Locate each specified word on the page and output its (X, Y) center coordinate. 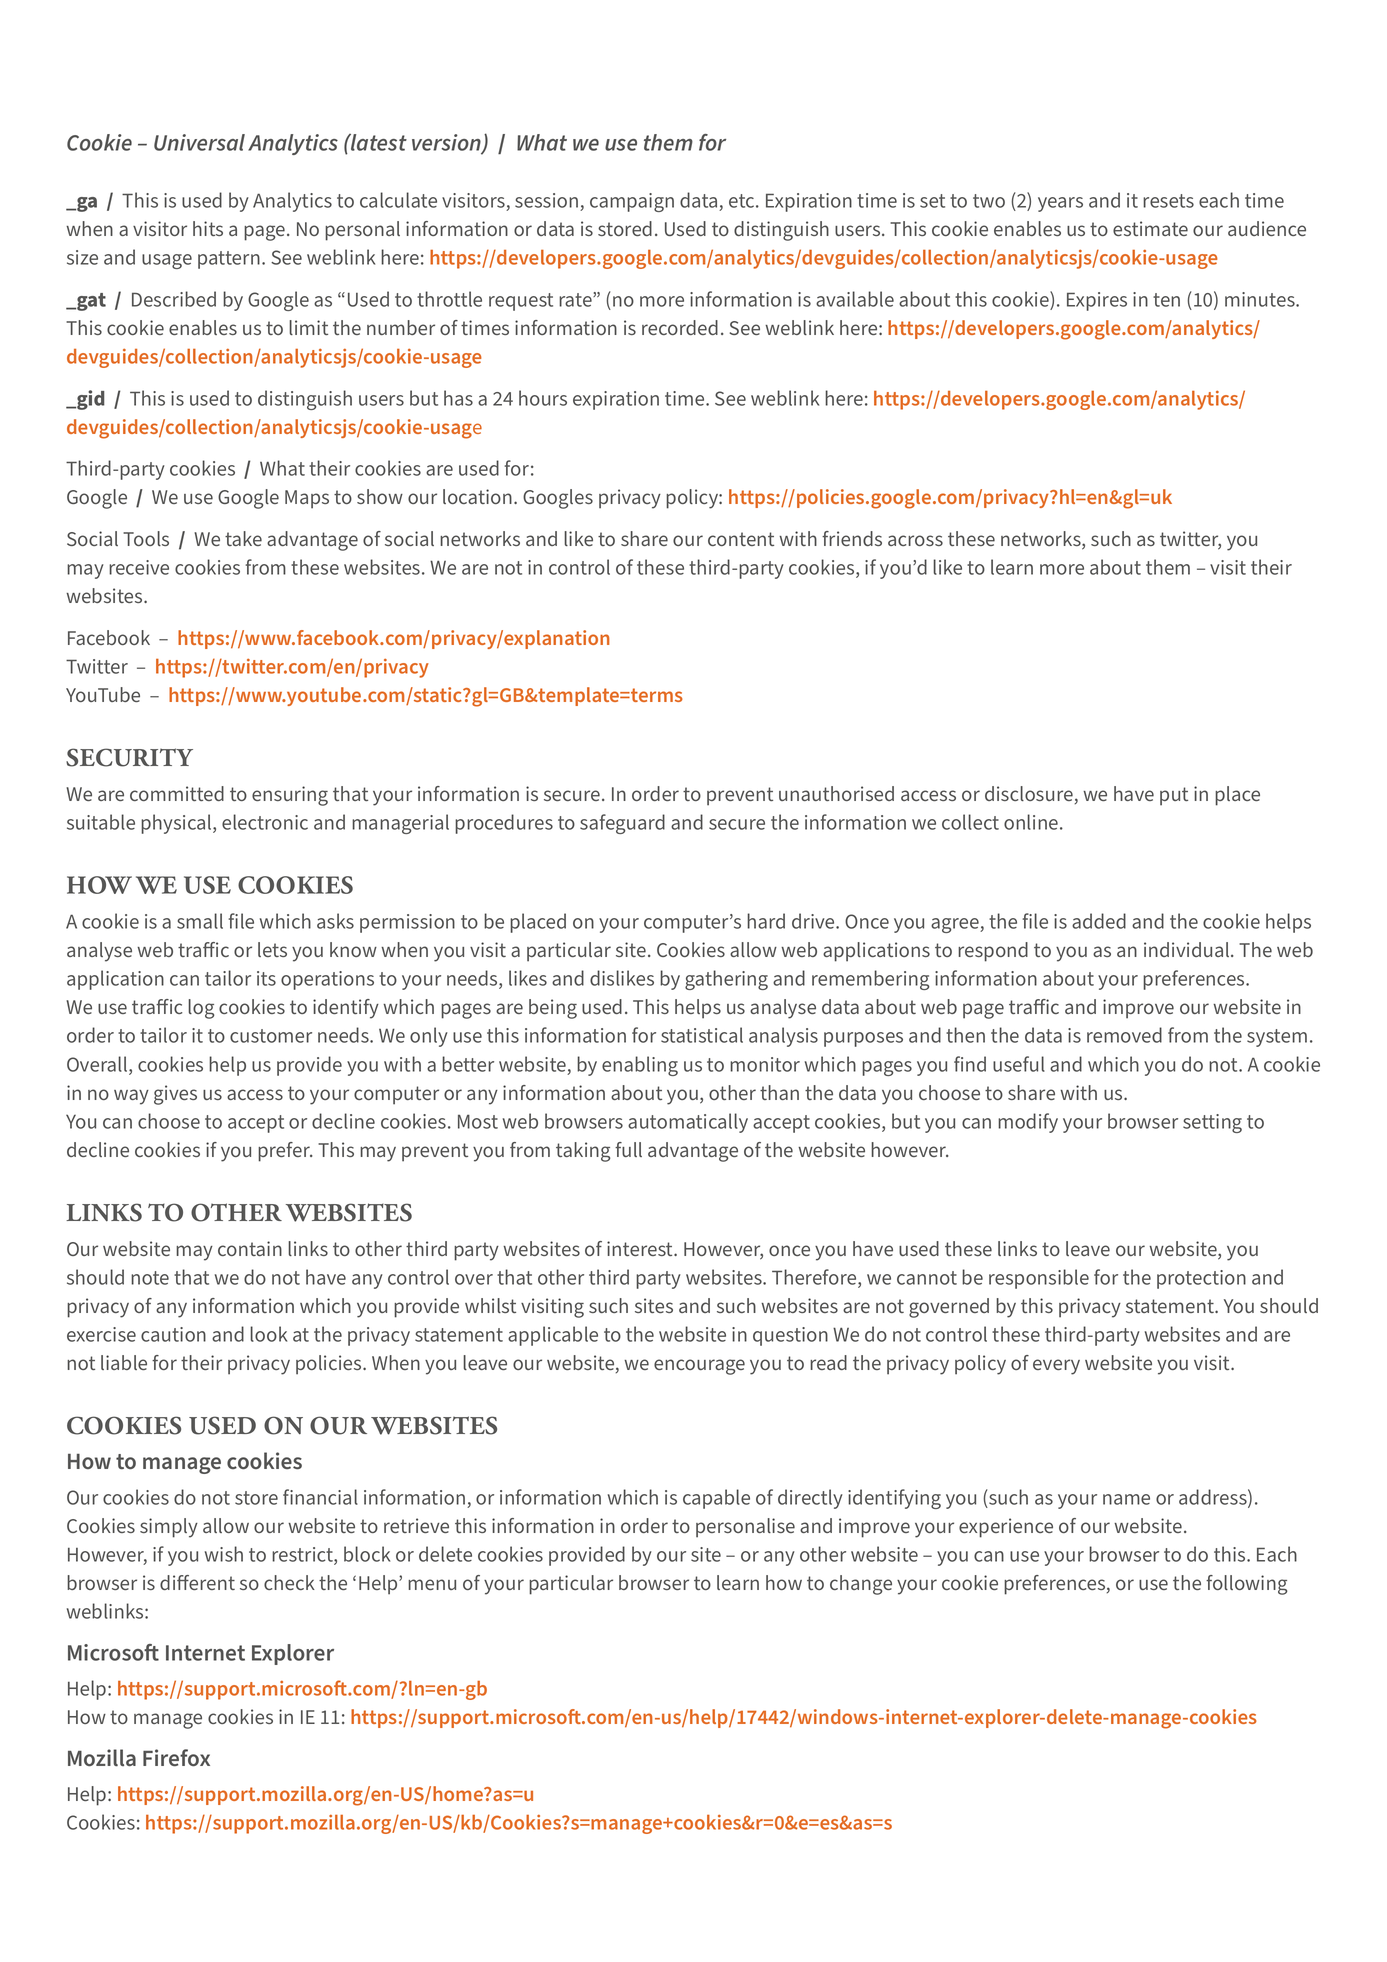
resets (1168, 201)
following (1246, 1585)
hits (208, 228)
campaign (632, 202)
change (861, 1585)
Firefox (176, 1758)
